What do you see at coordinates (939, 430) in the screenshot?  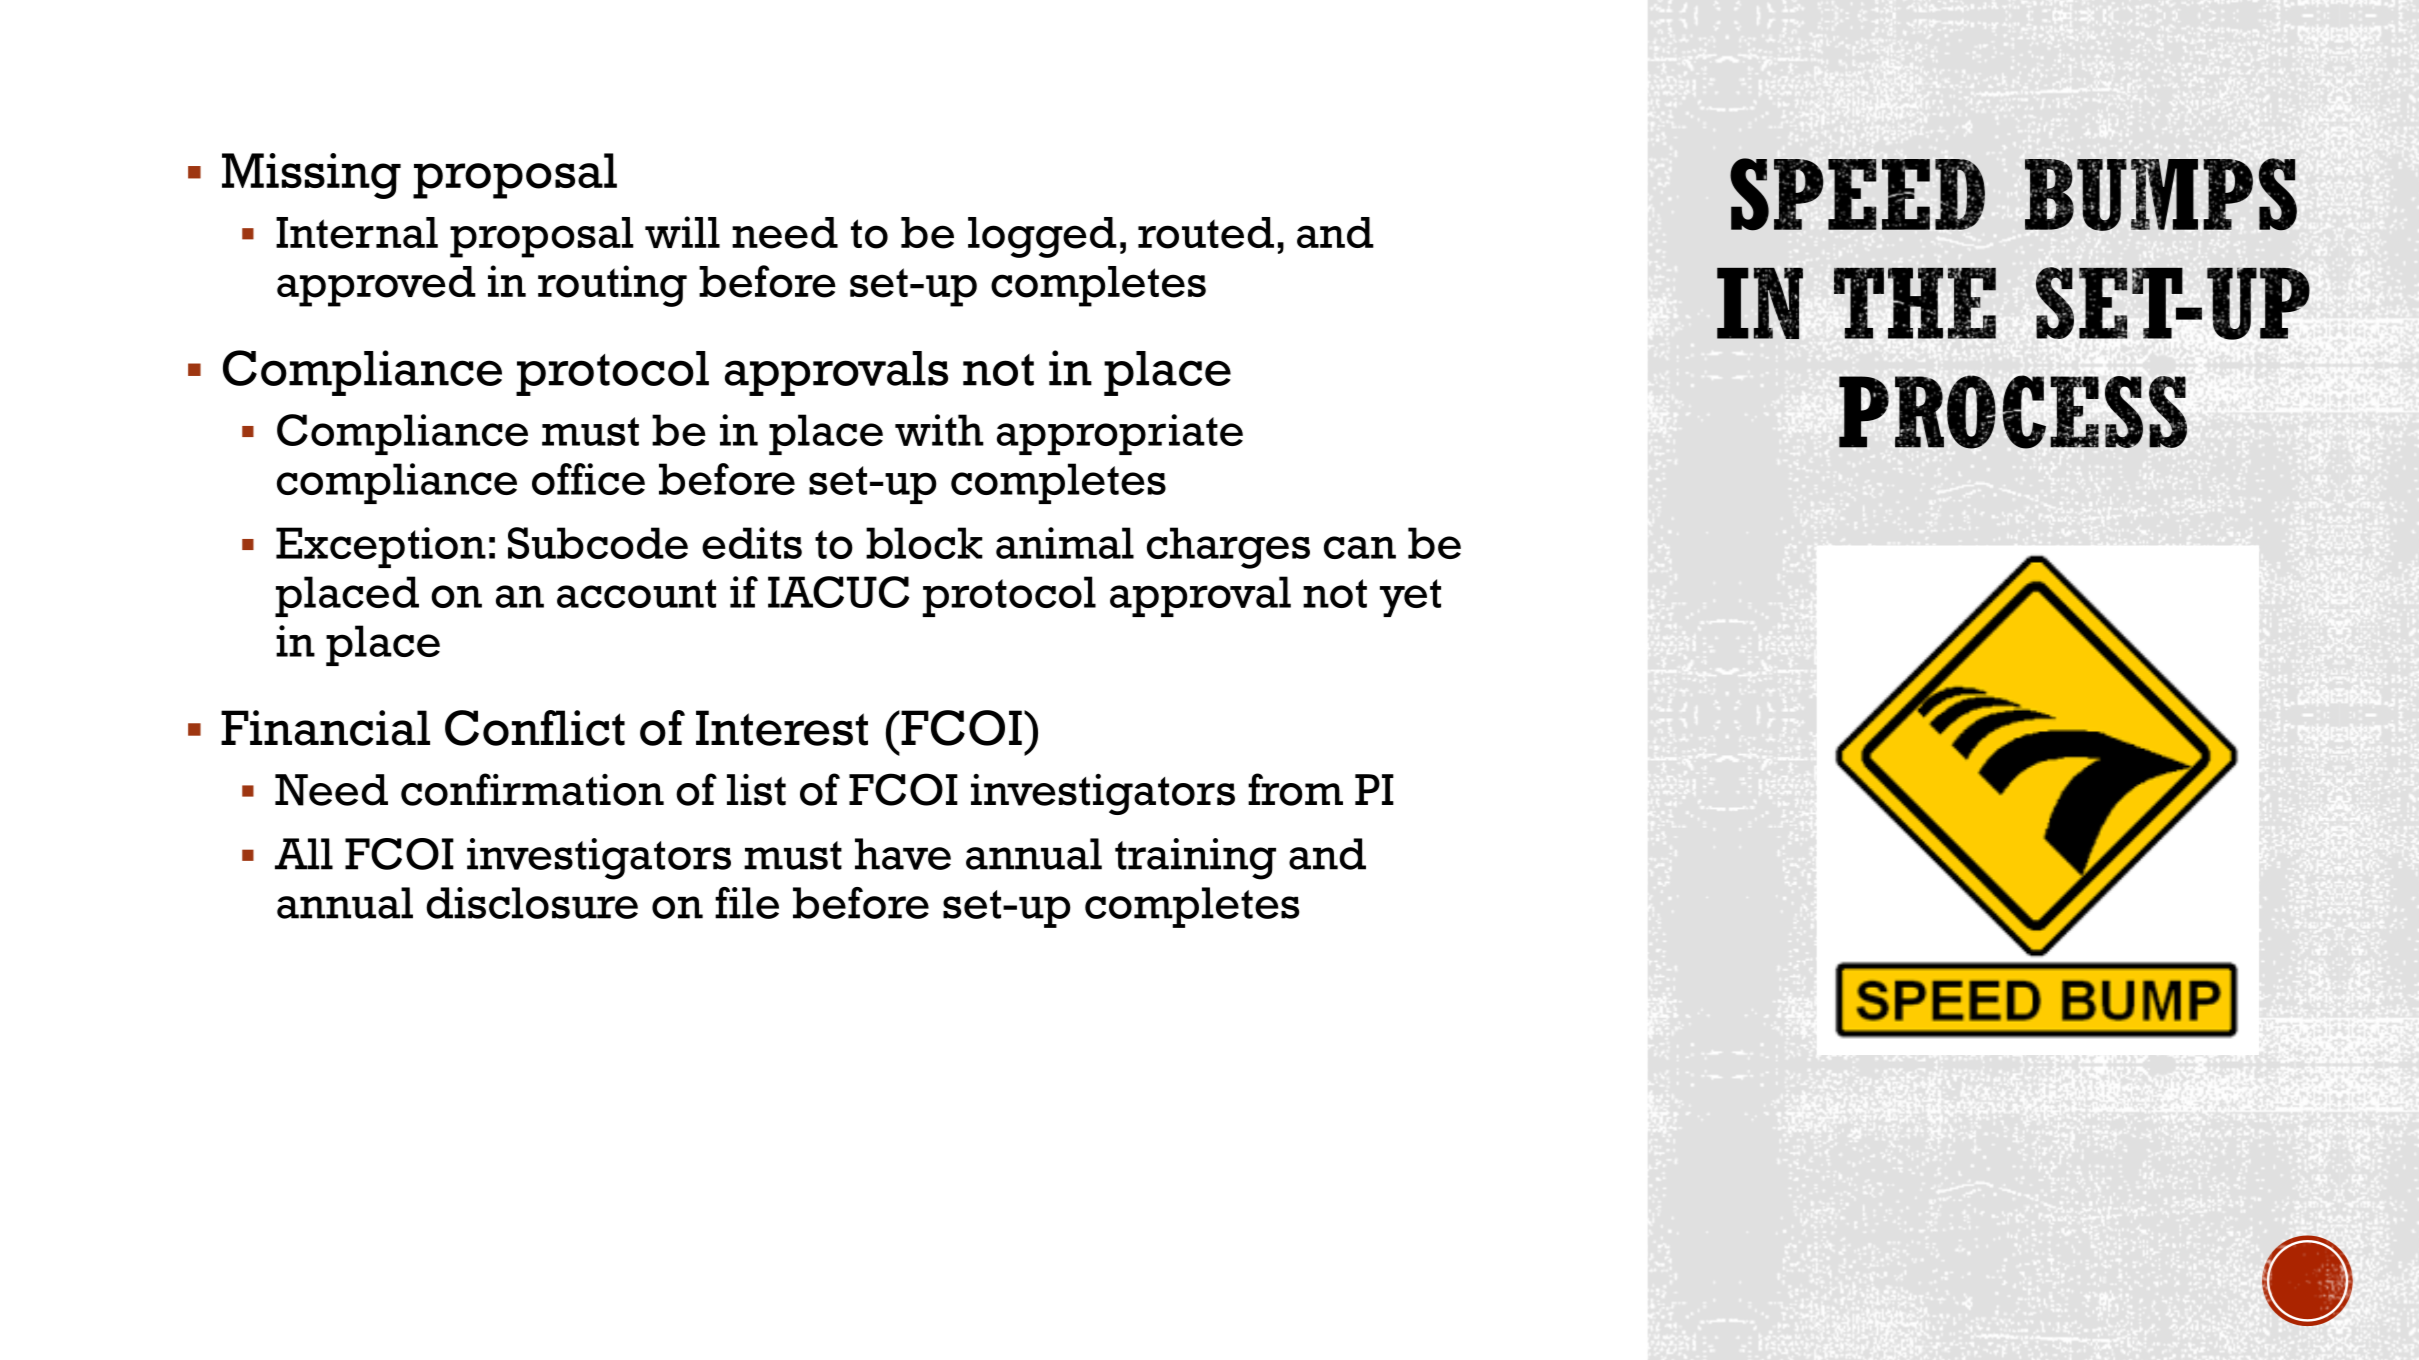 I see `with` at bounding box center [939, 430].
